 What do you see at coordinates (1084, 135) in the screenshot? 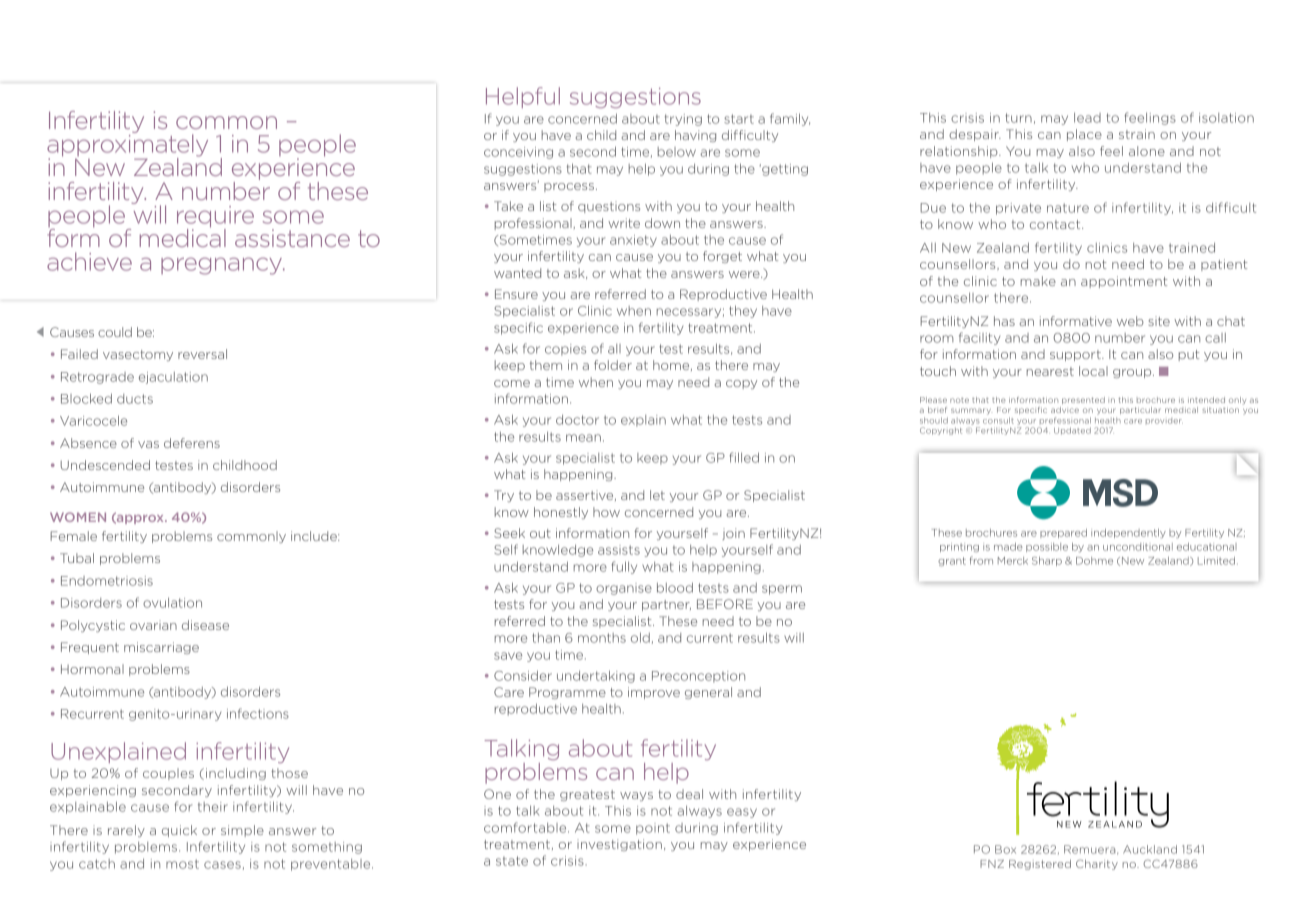
I see `place` at bounding box center [1084, 135].
